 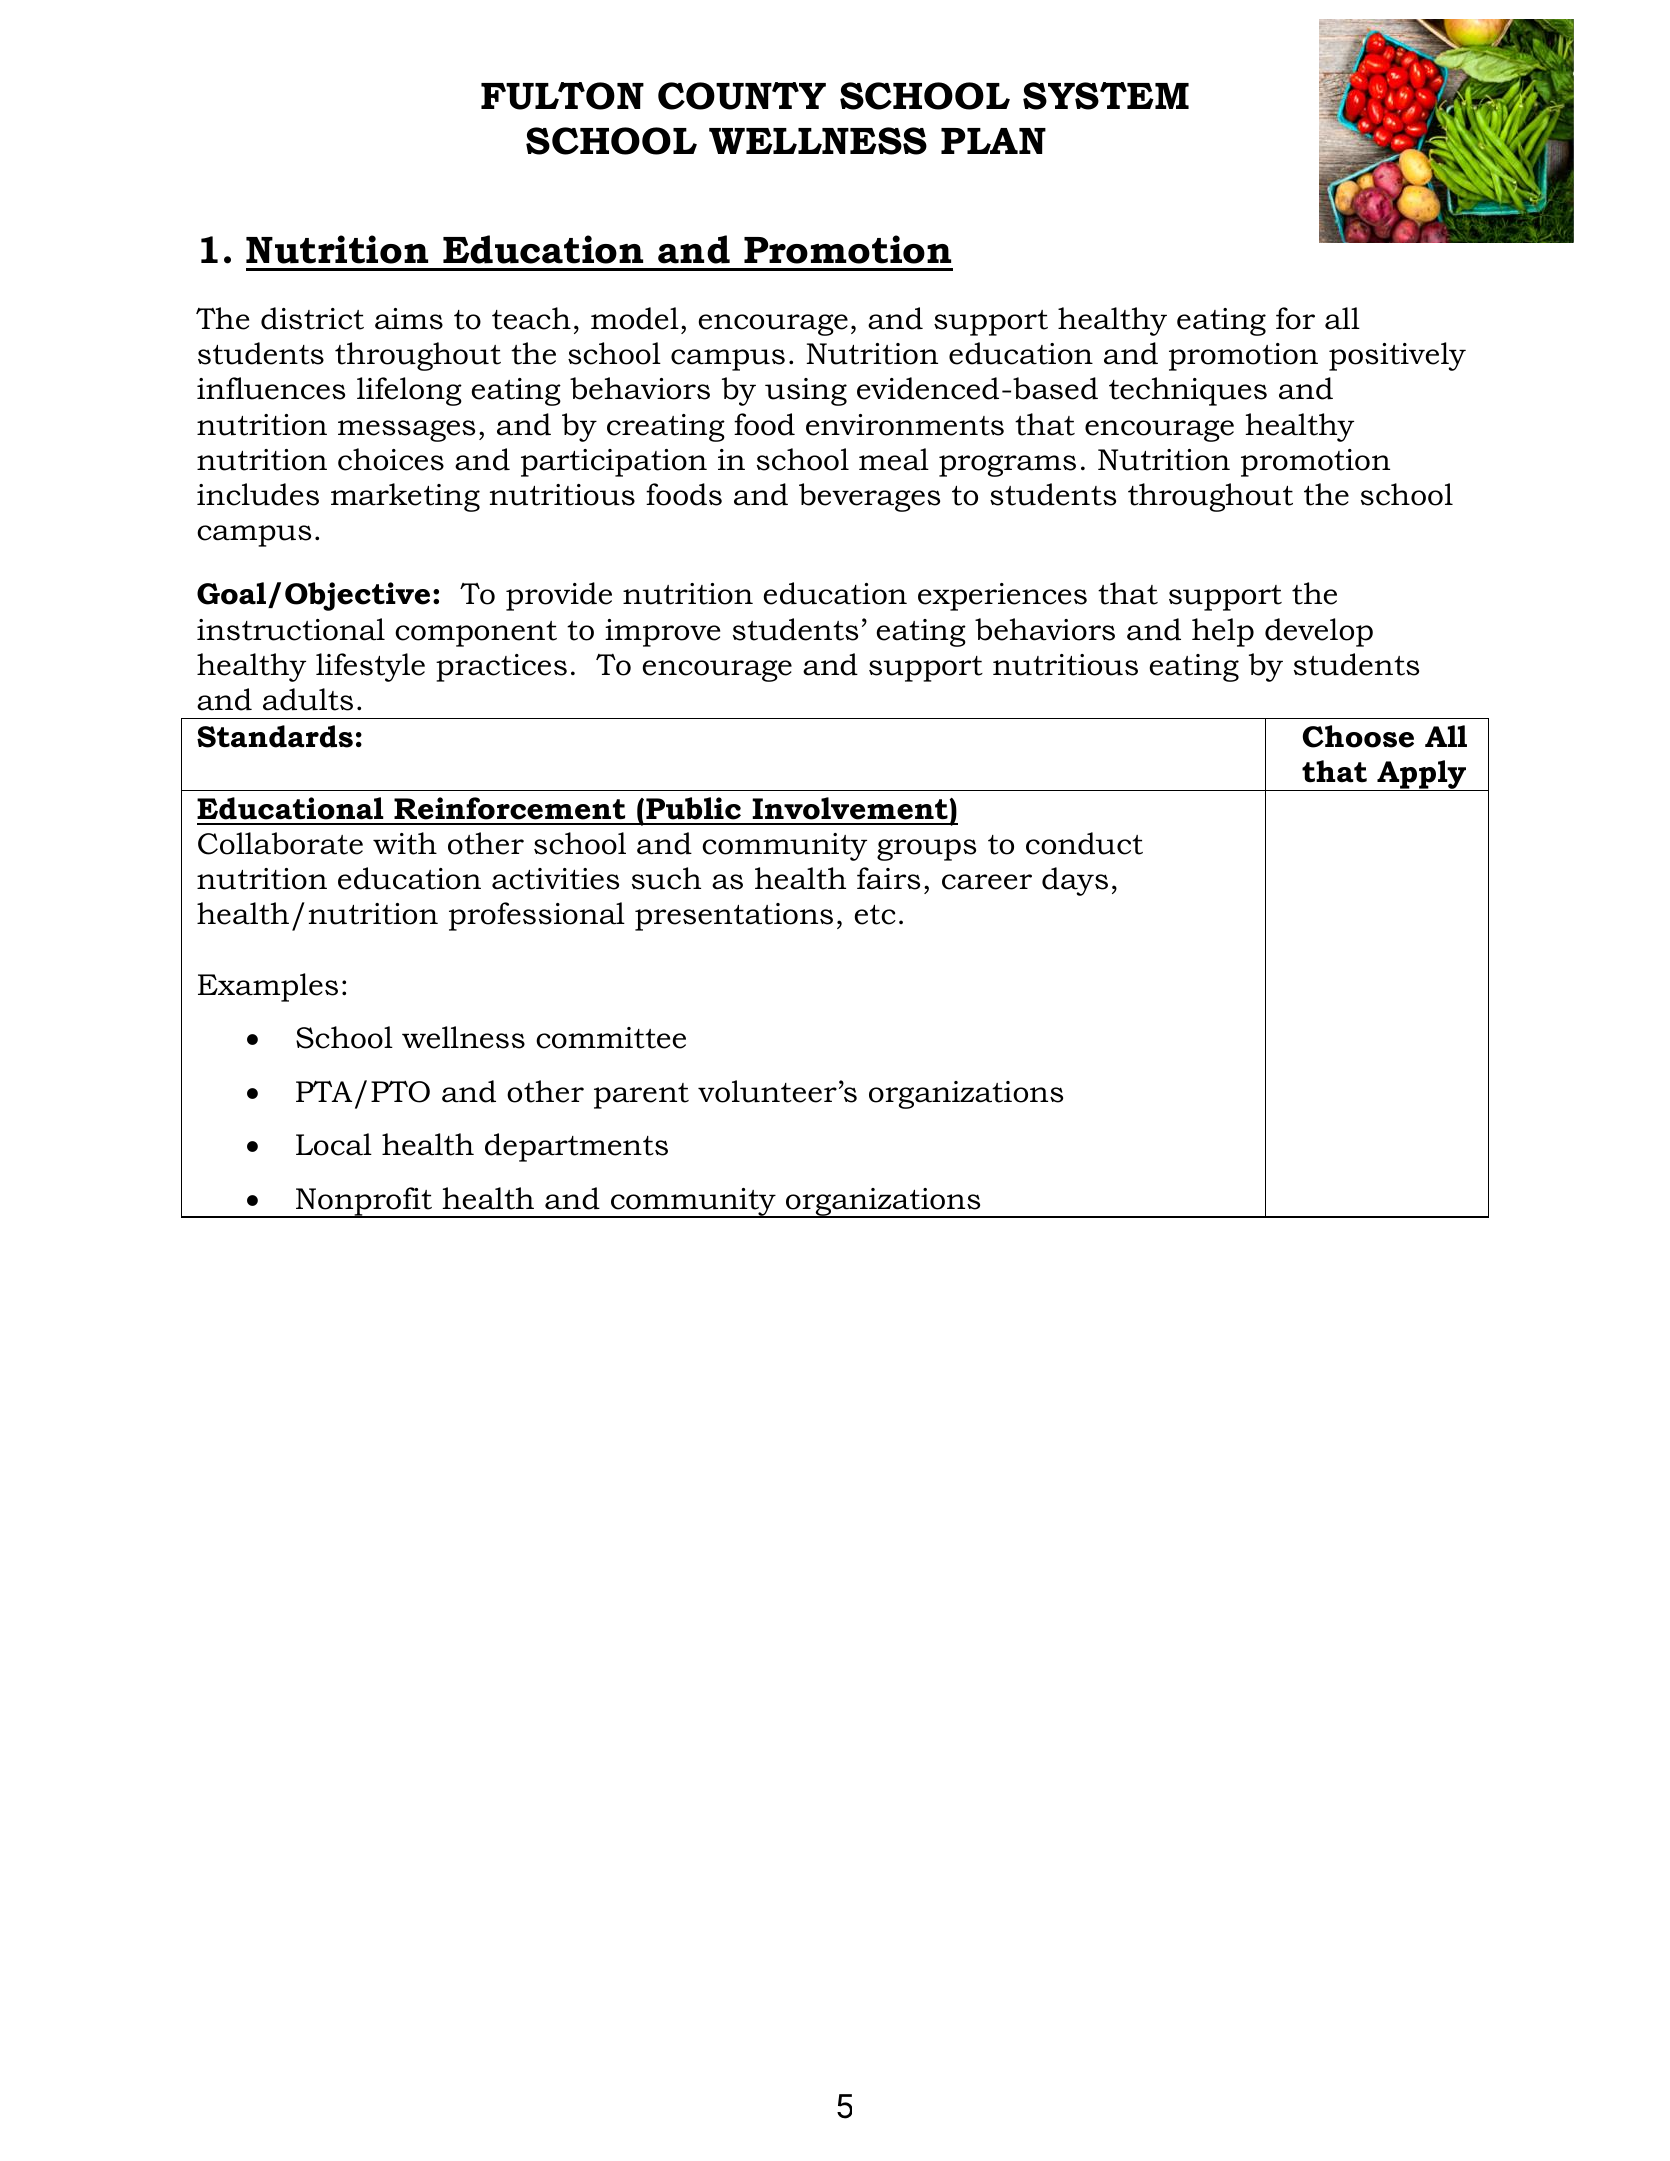 What do you see at coordinates (1106, 96) in the screenshot?
I see `SYSTEM` at bounding box center [1106, 96].
